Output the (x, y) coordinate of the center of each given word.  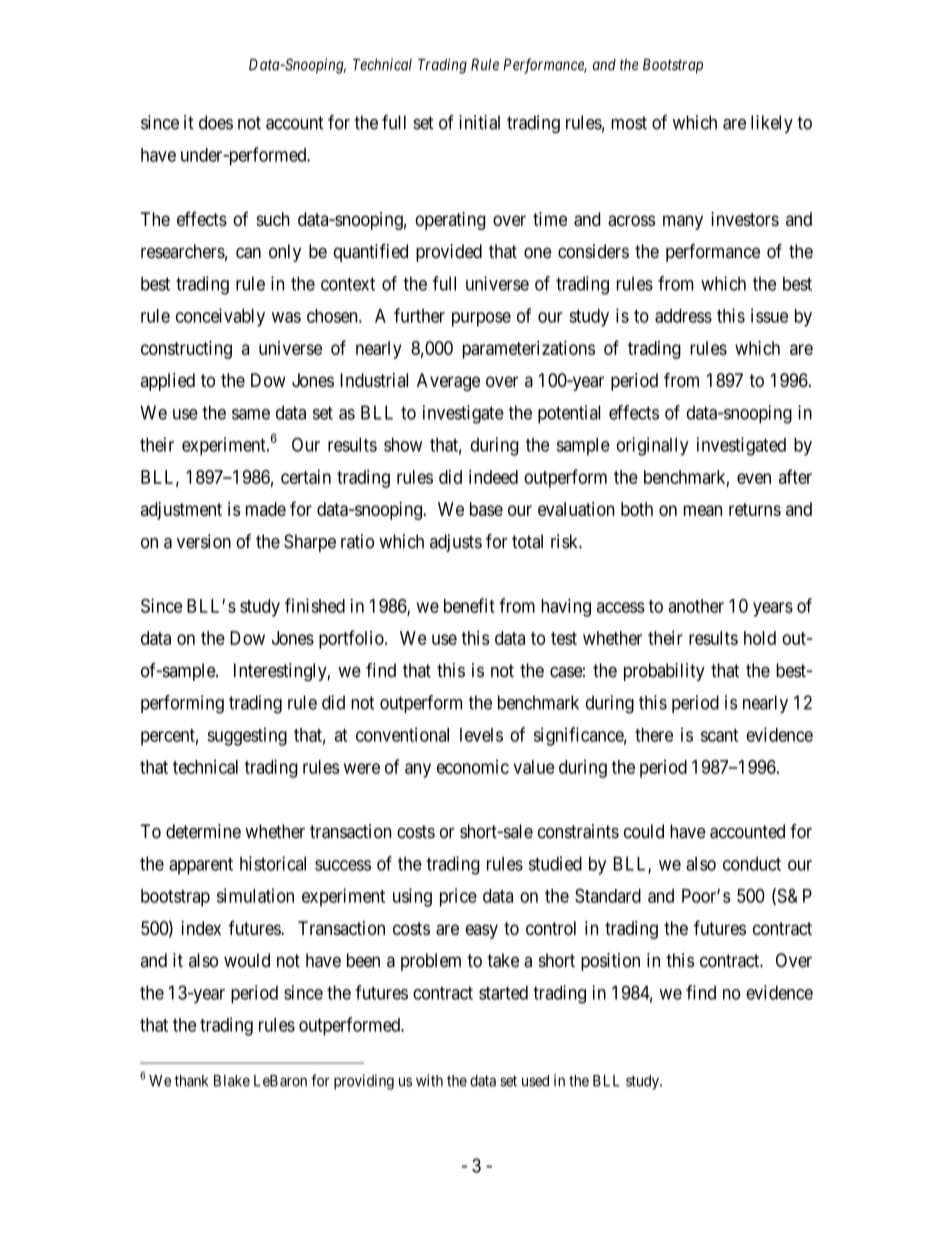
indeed (493, 476)
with (429, 1080)
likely (772, 124)
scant (719, 735)
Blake (232, 1081)
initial (479, 122)
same (251, 414)
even (754, 478)
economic (473, 767)
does (216, 122)
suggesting (247, 736)
